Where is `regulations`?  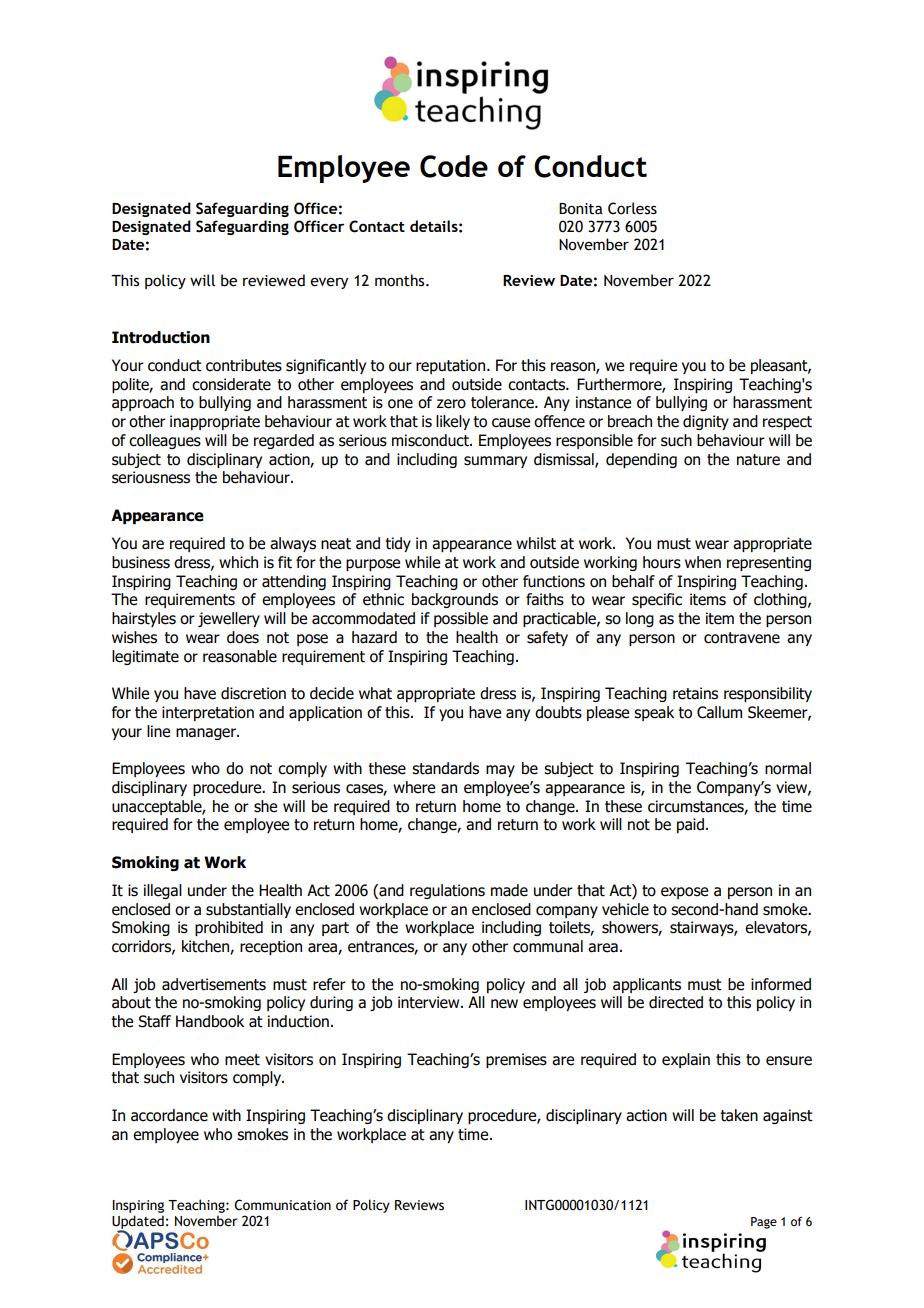
regulations is located at coordinates (447, 891).
